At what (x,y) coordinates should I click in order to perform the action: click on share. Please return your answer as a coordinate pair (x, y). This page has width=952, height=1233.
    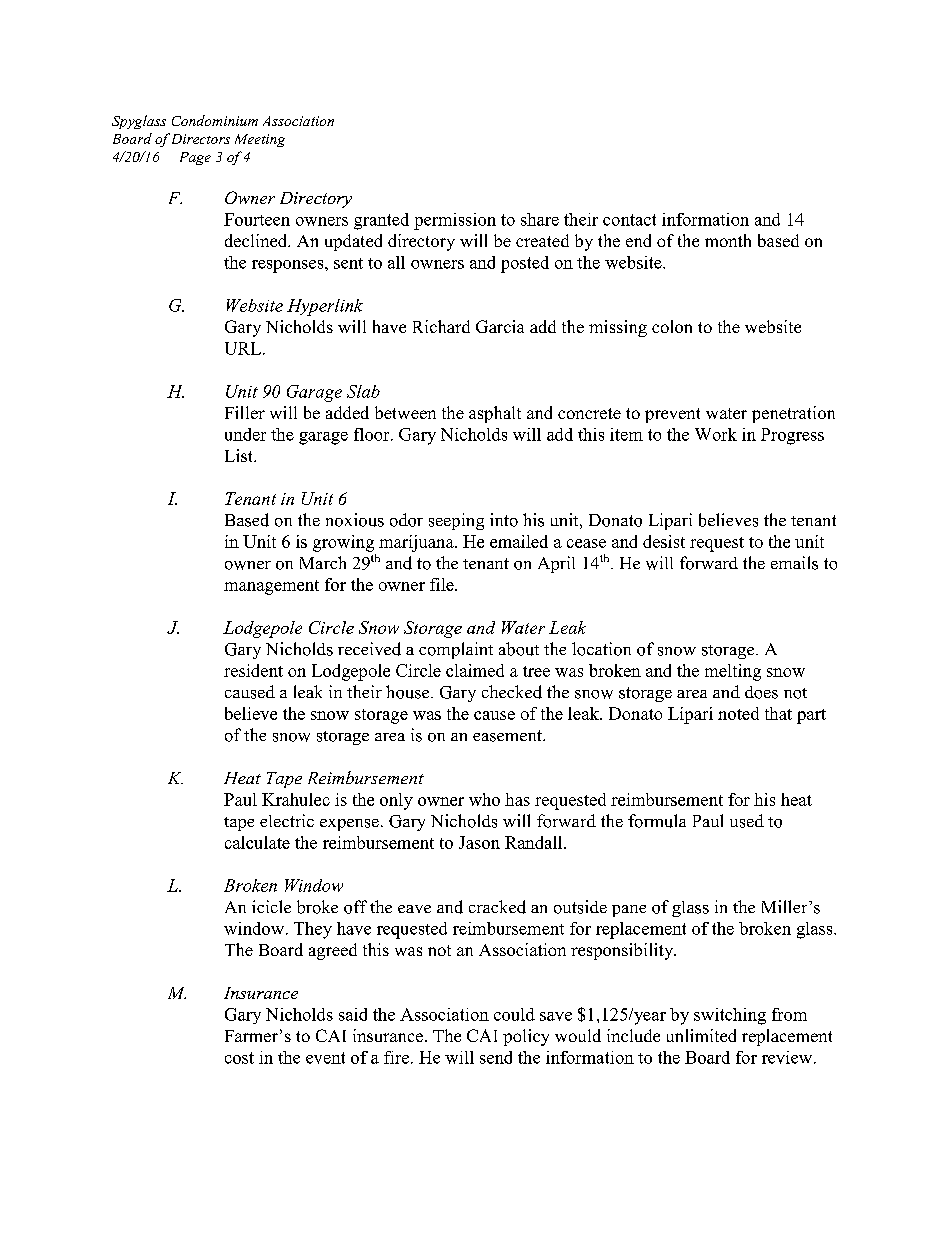
    Looking at the image, I should click on (540, 219).
